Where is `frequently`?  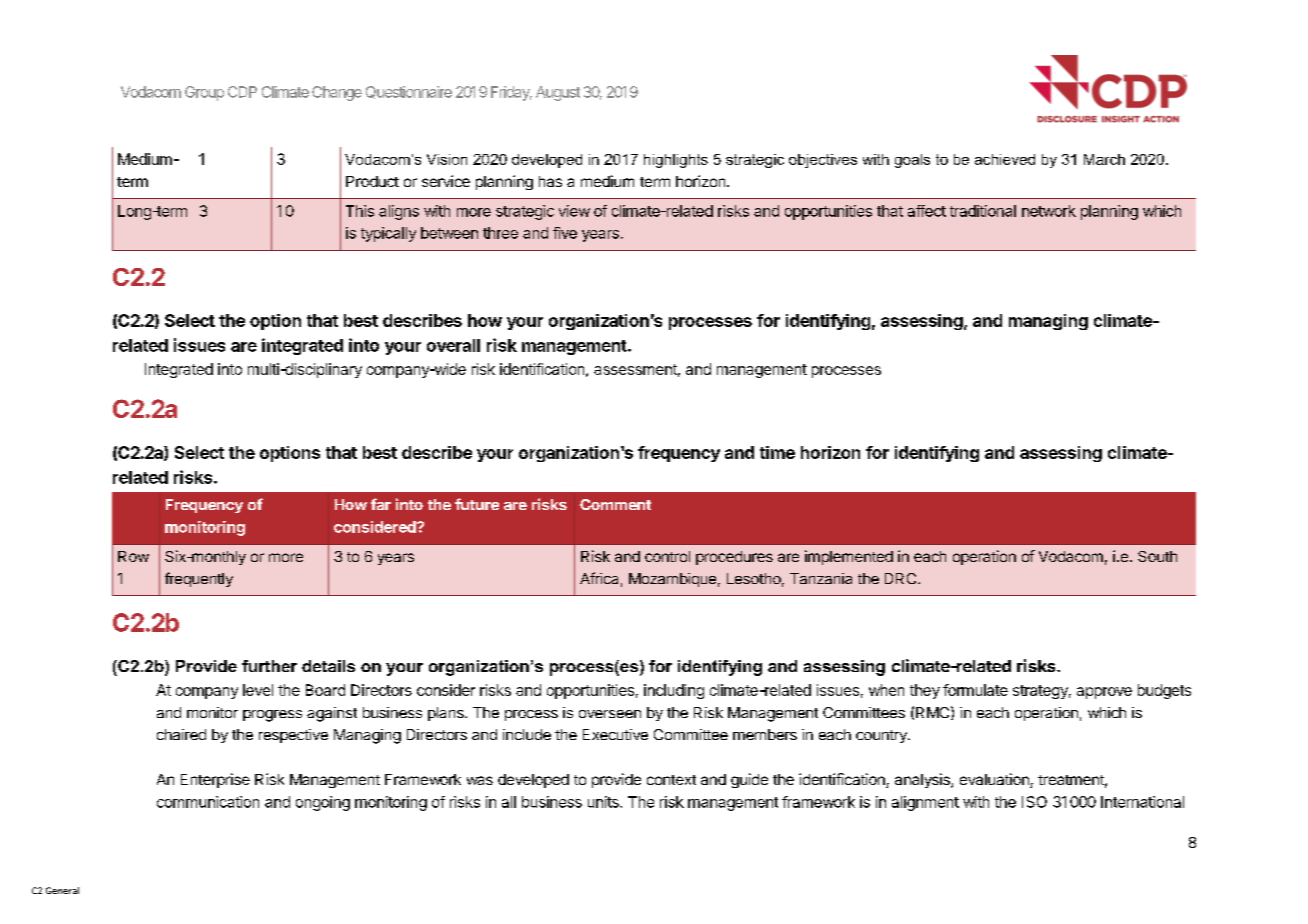 frequently is located at coordinates (199, 579).
